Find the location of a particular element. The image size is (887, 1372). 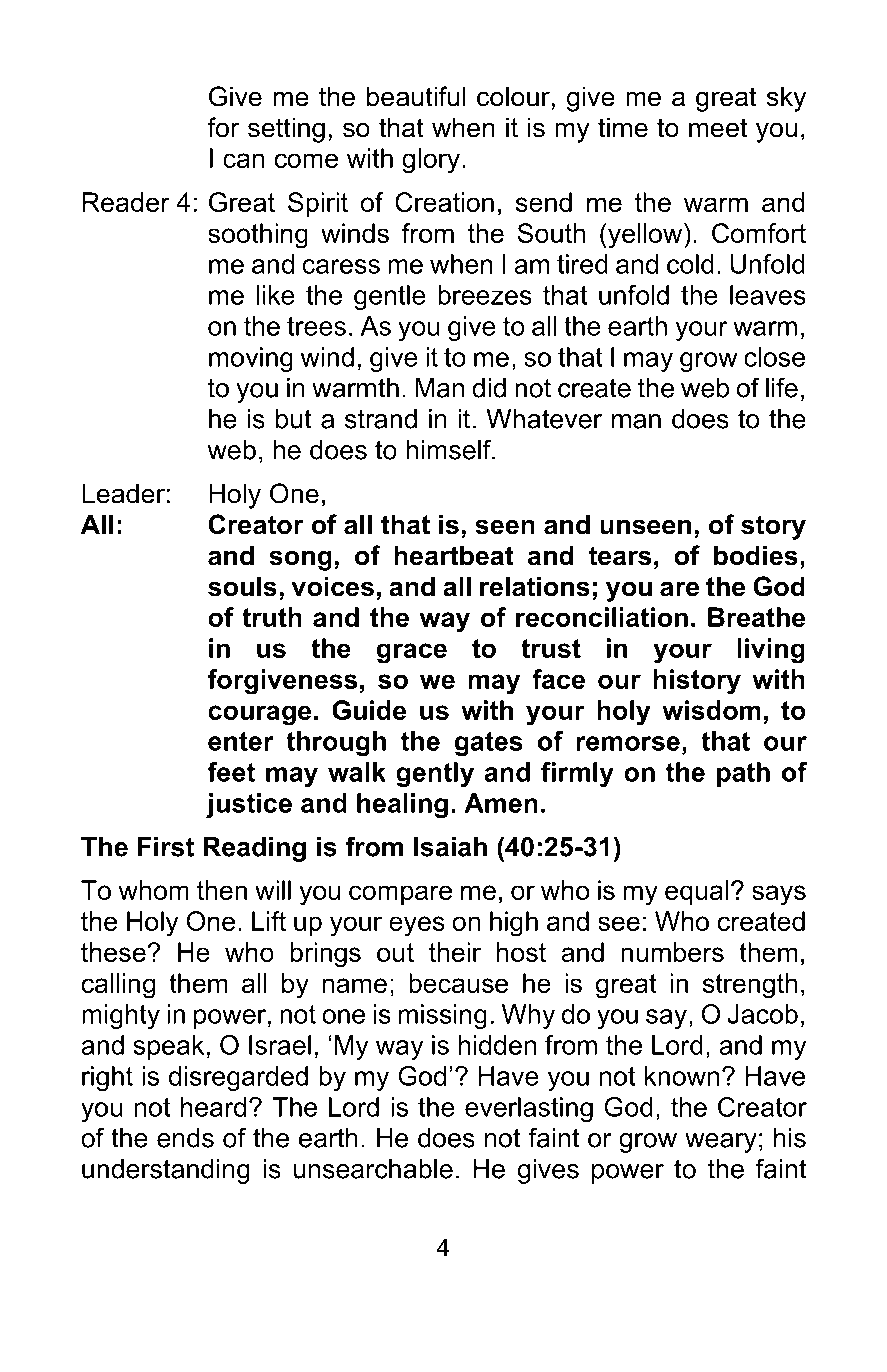

everlasting is located at coordinates (529, 1109).
